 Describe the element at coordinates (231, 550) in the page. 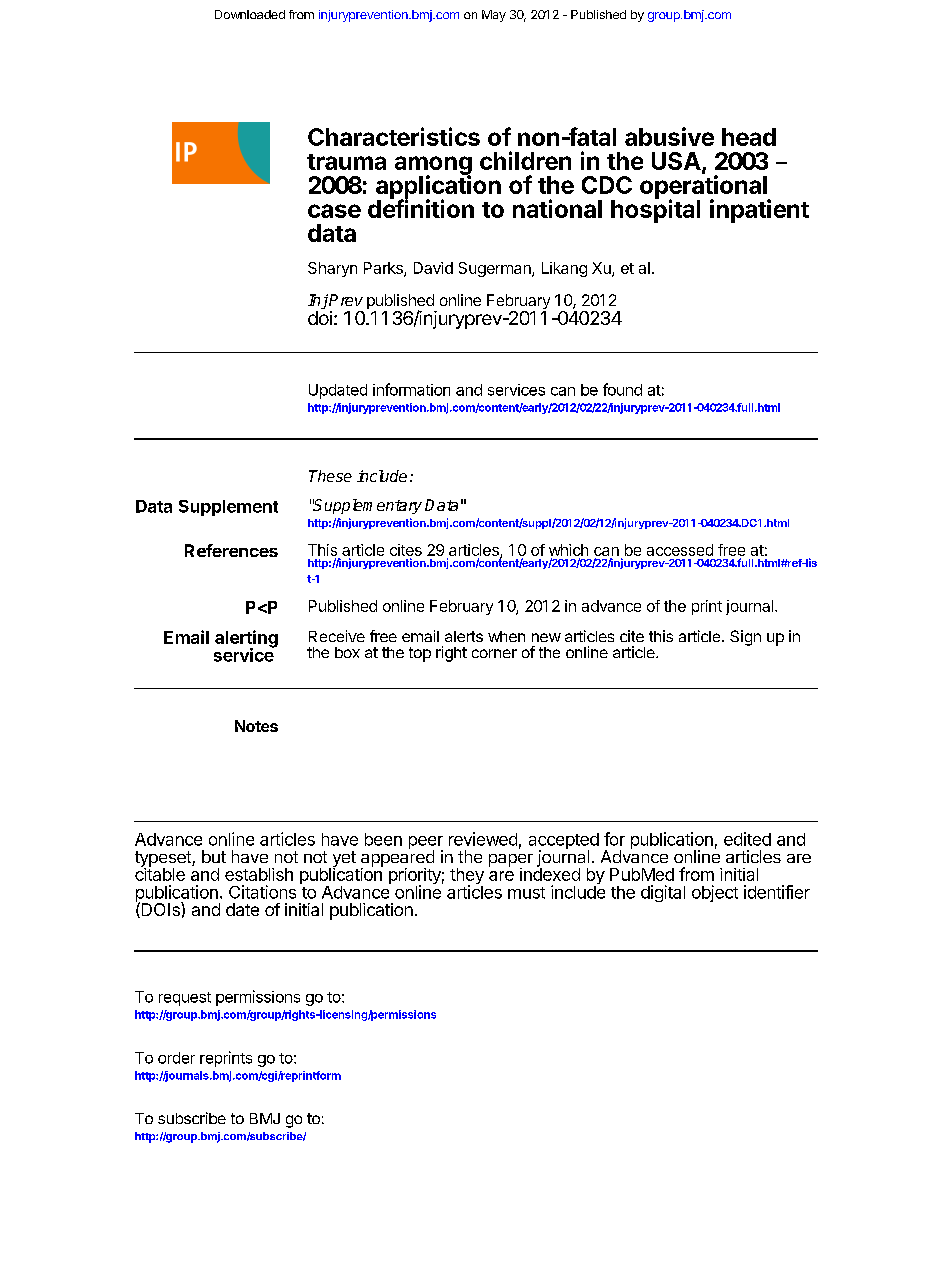

I see `References` at that location.
